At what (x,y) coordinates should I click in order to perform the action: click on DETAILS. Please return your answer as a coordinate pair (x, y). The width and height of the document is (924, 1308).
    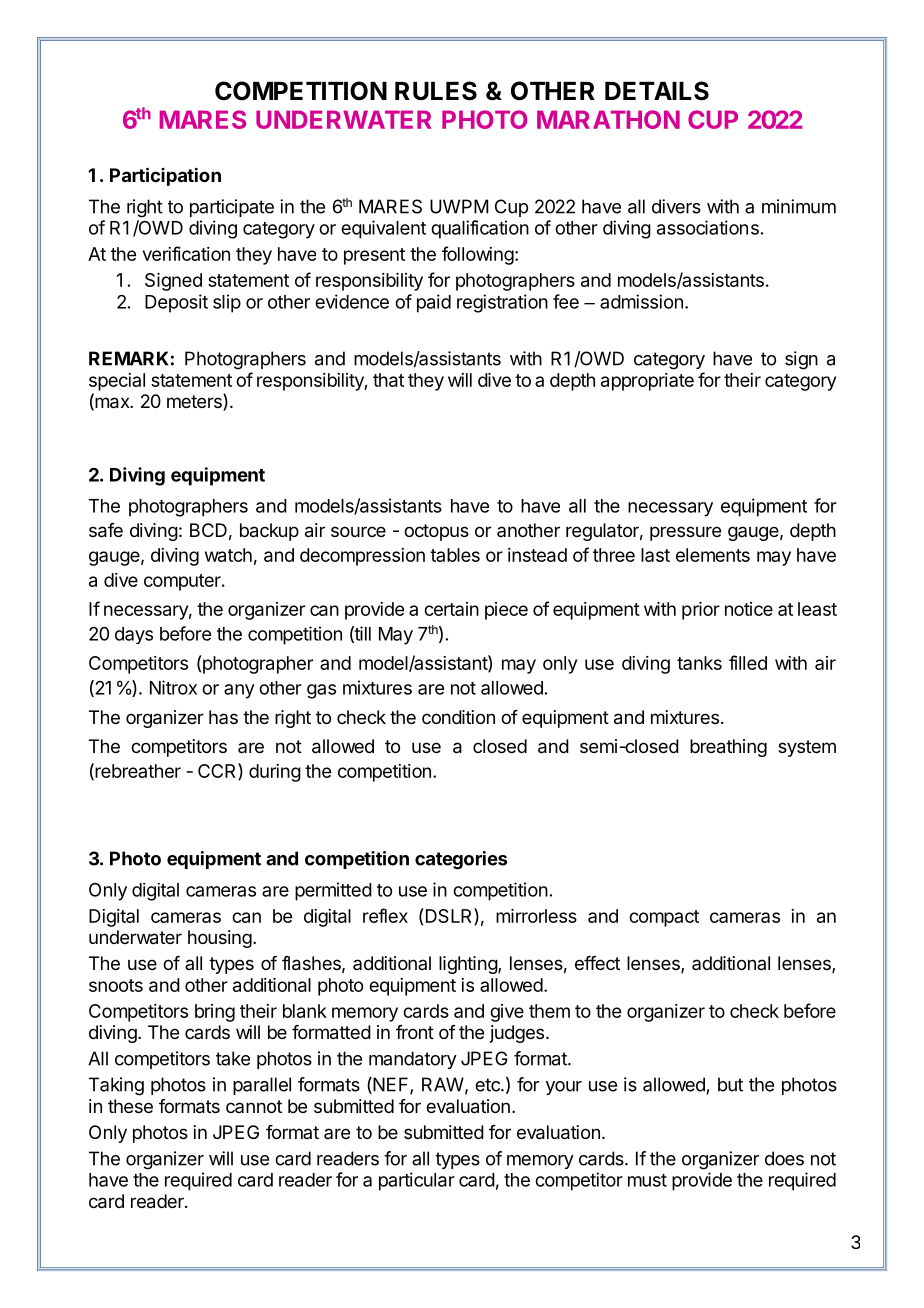
    Looking at the image, I should click on (657, 91).
